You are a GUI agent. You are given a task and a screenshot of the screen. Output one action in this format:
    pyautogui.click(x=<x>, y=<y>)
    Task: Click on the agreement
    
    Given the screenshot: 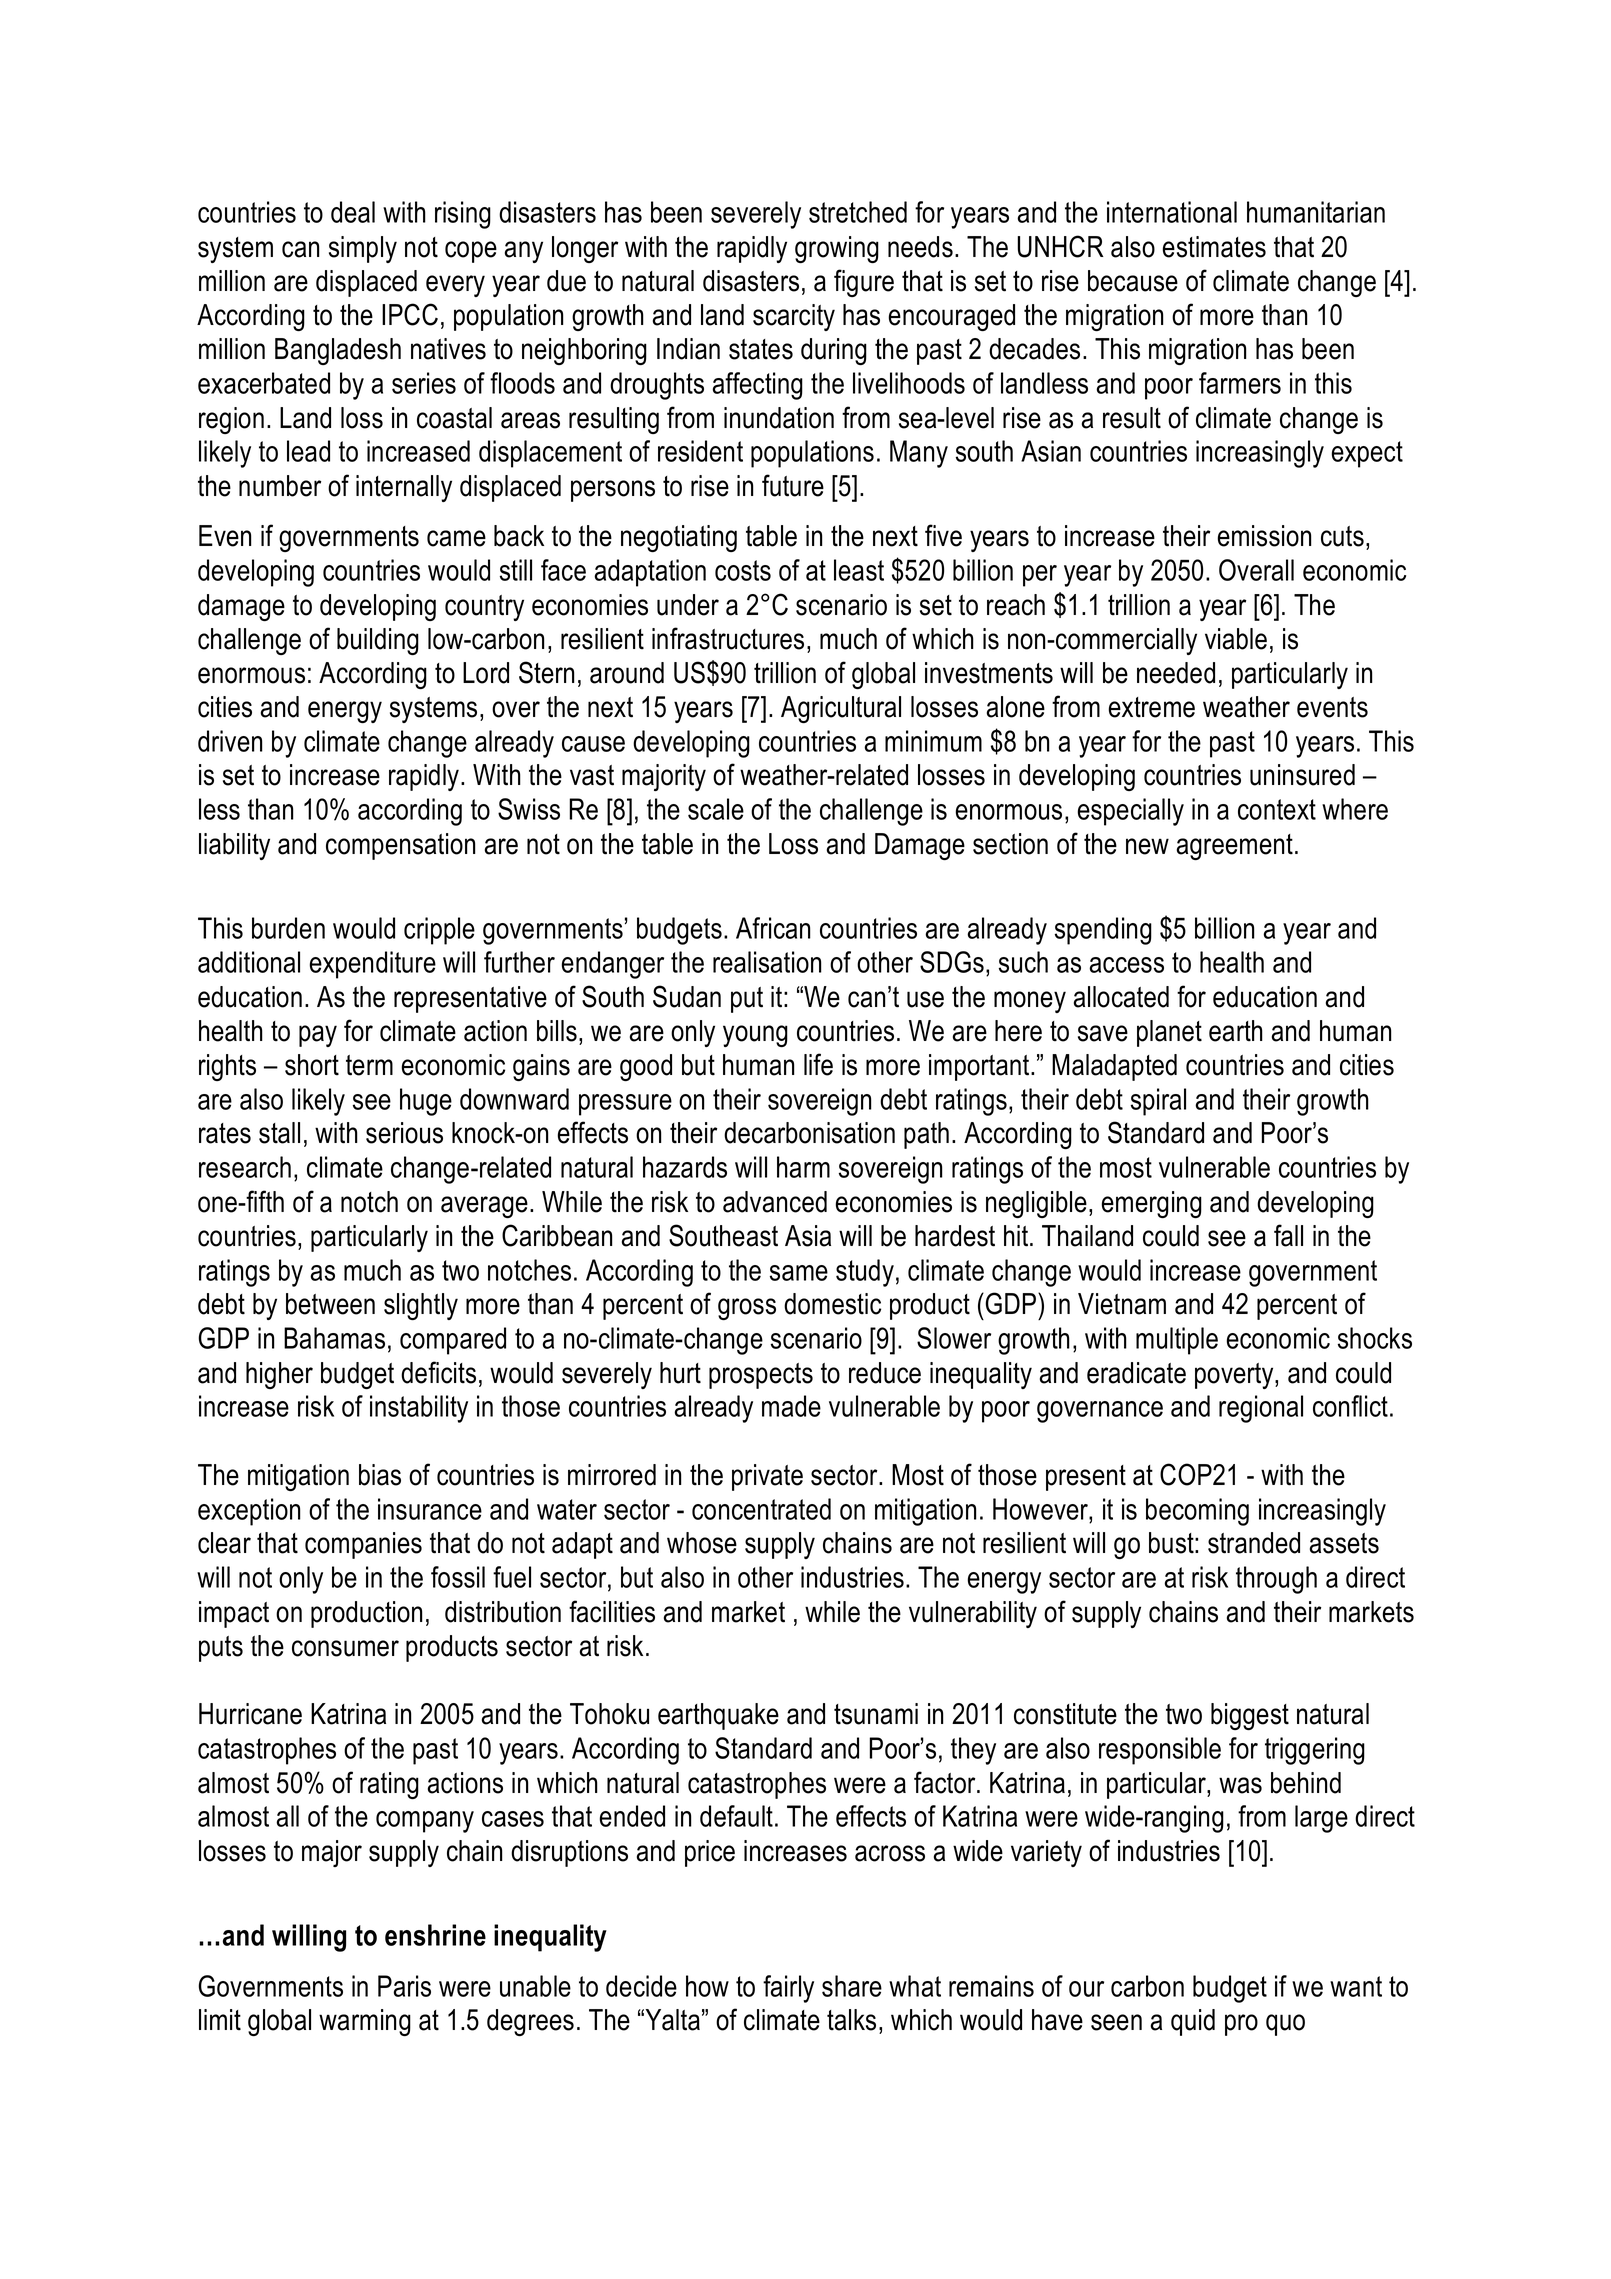 What is the action you would take?
    pyautogui.click(x=1235, y=847)
